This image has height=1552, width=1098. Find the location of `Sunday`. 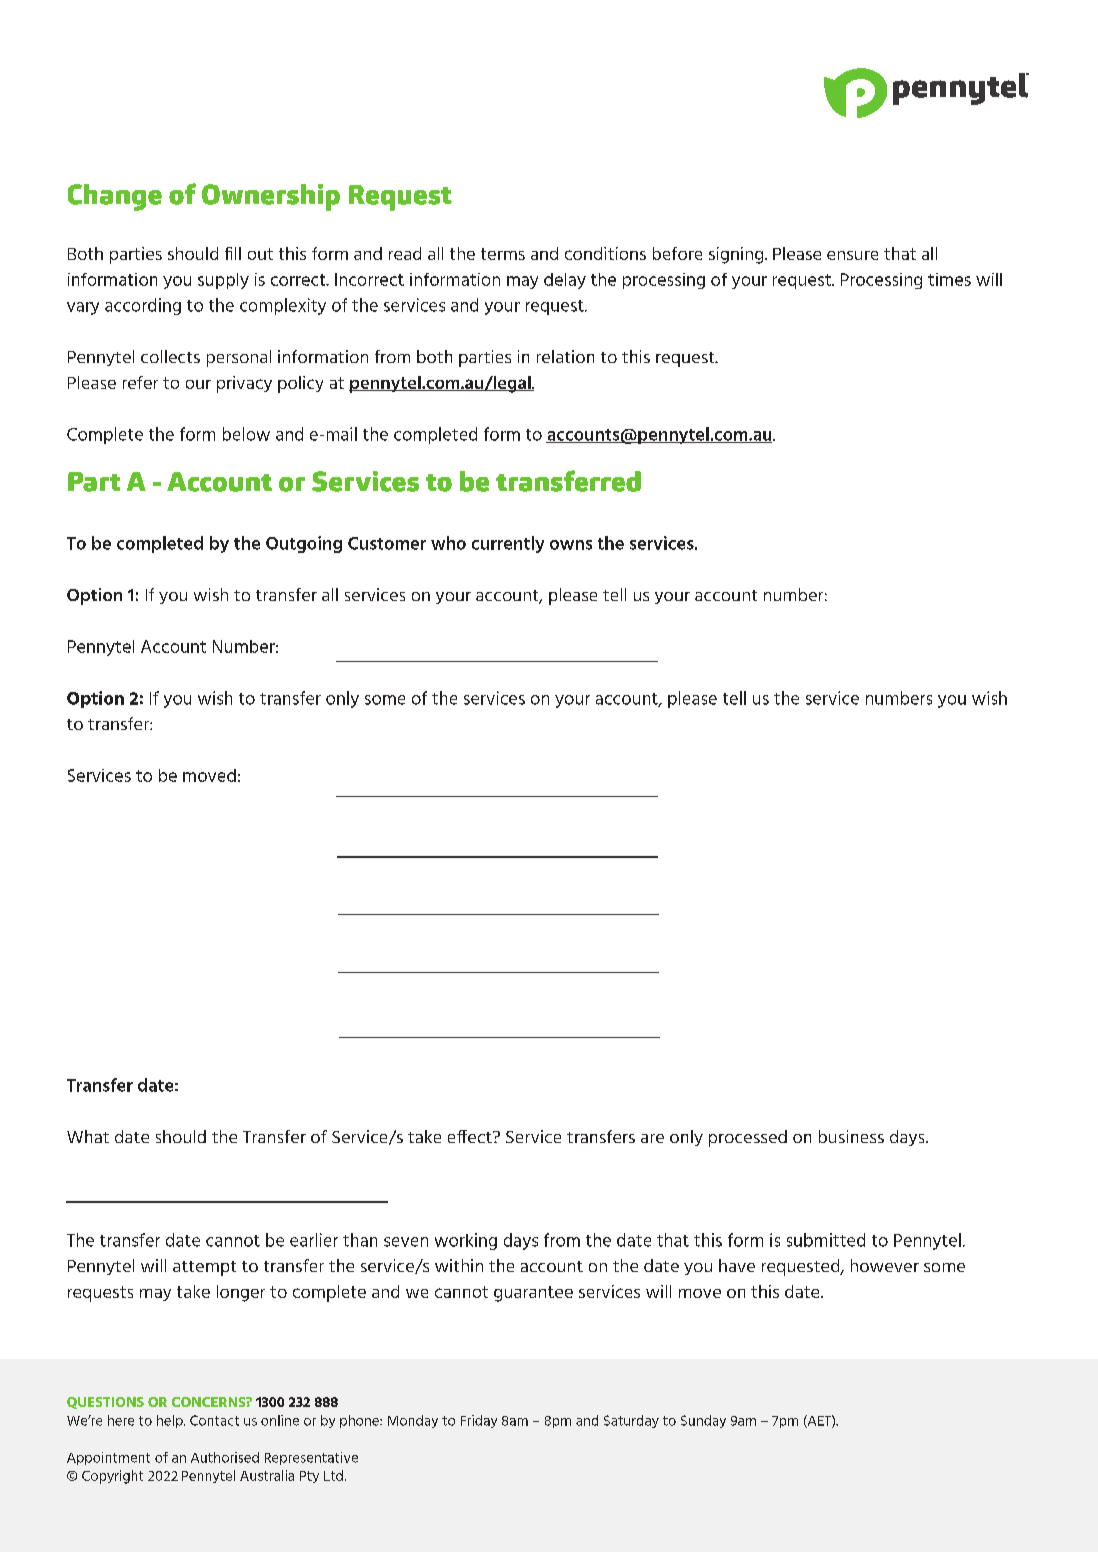

Sunday is located at coordinates (703, 1421).
